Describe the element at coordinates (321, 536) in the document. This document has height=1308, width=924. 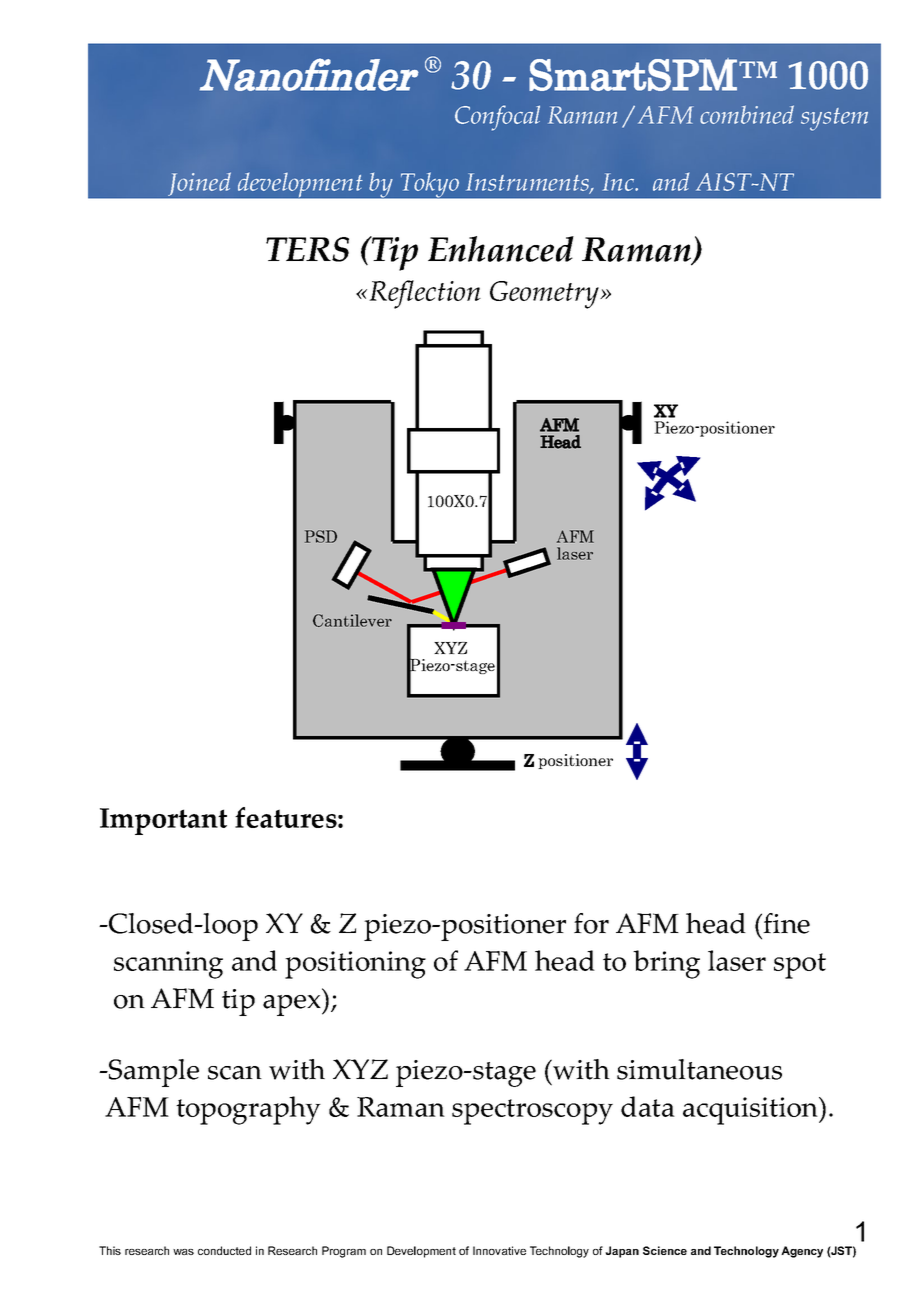
I see `PSD` at that location.
